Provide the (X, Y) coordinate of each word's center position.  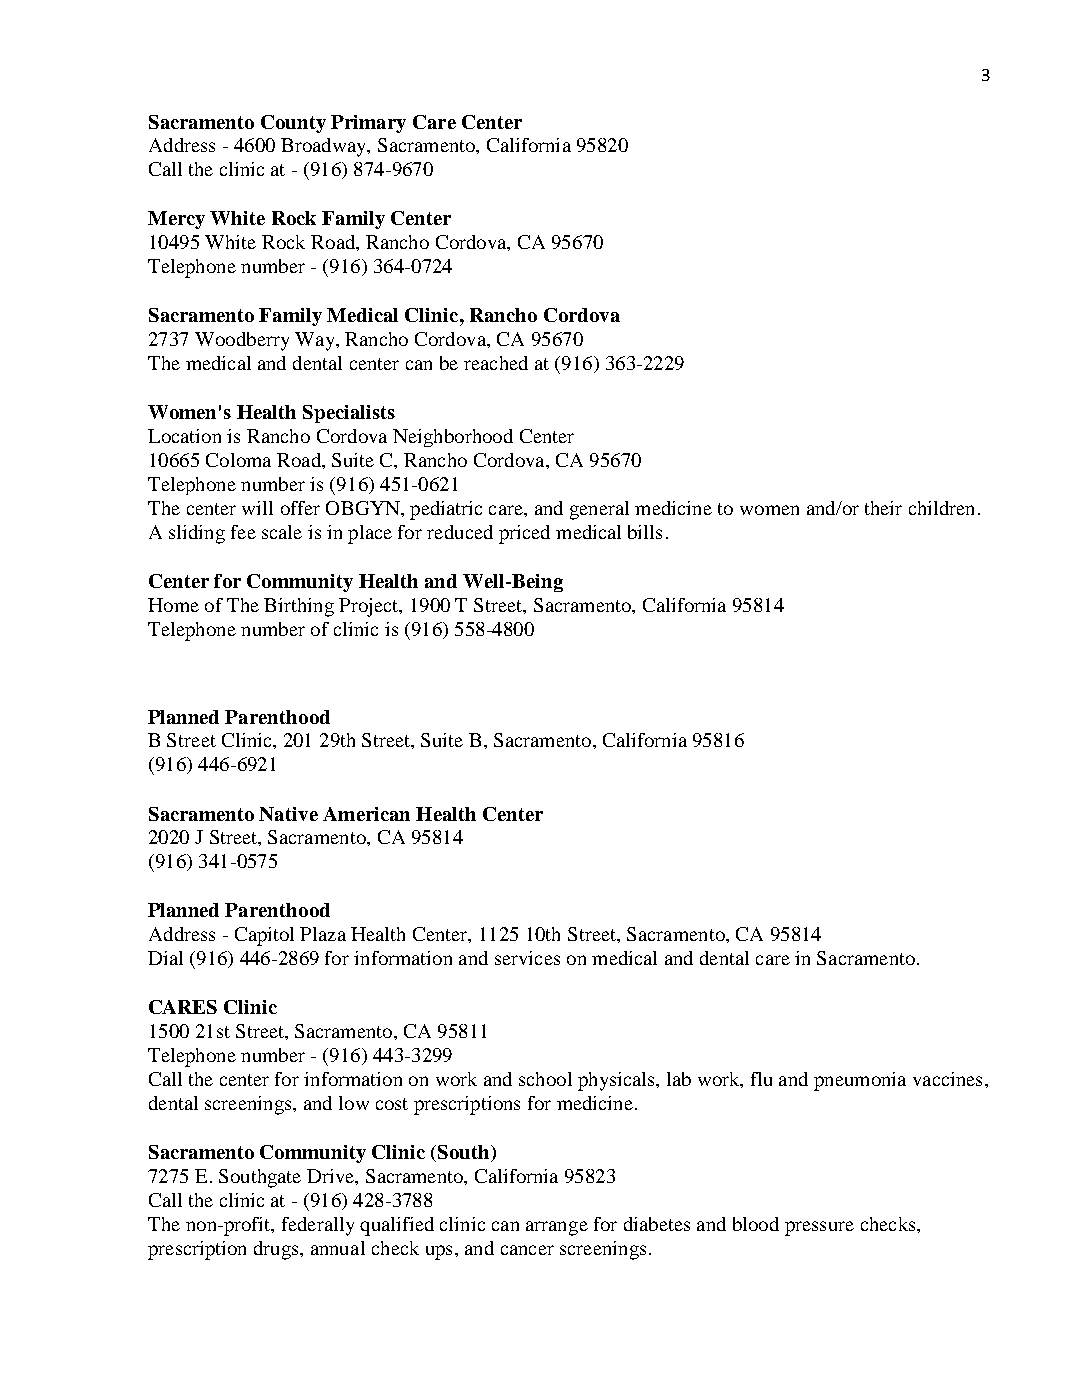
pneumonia (860, 1081)
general (599, 510)
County (293, 124)
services (527, 958)
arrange (557, 1228)
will (257, 508)
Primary (368, 124)
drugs (277, 1250)
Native (288, 814)
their (883, 508)
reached (496, 363)
